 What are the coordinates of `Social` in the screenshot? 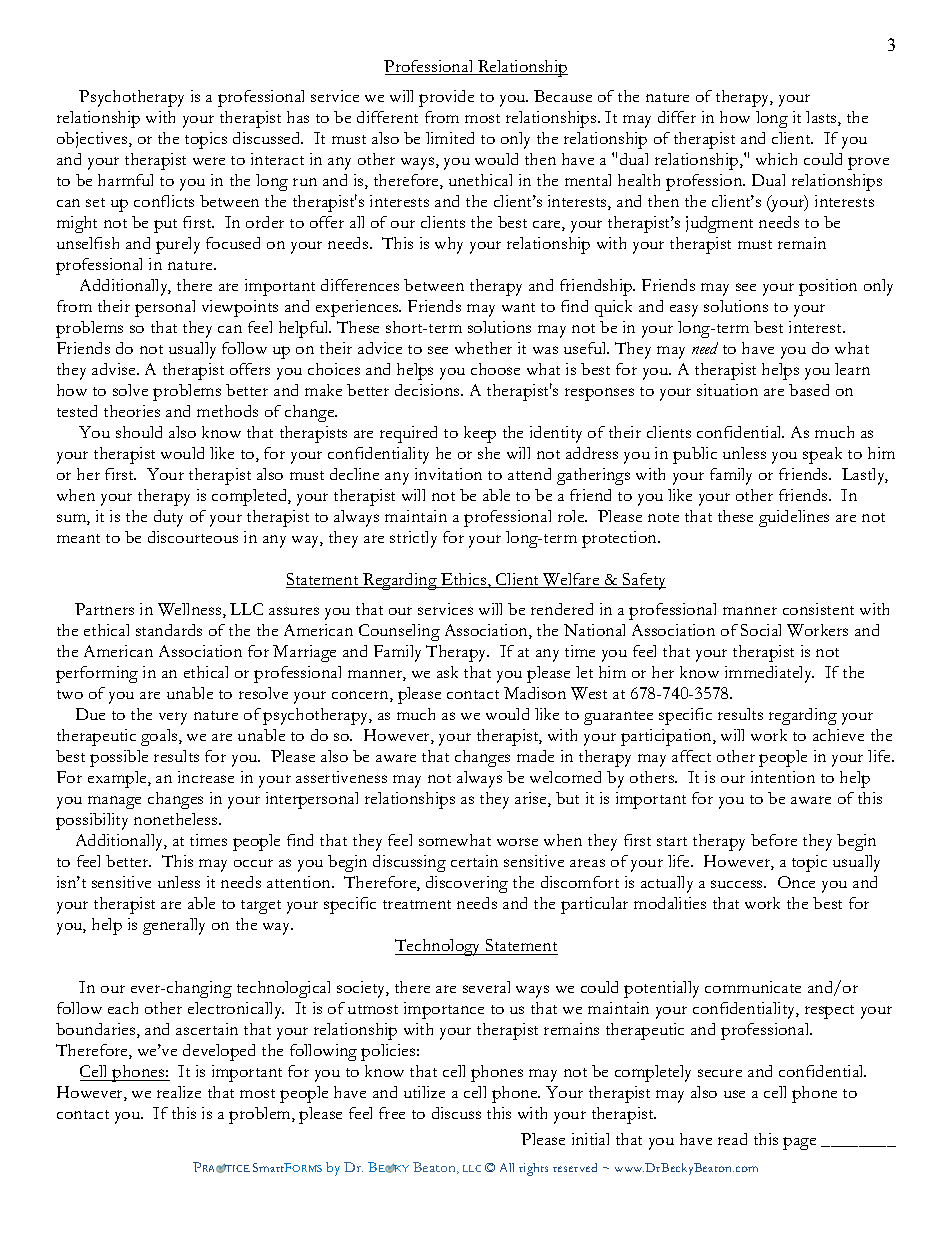 It's located at (761, 630).
